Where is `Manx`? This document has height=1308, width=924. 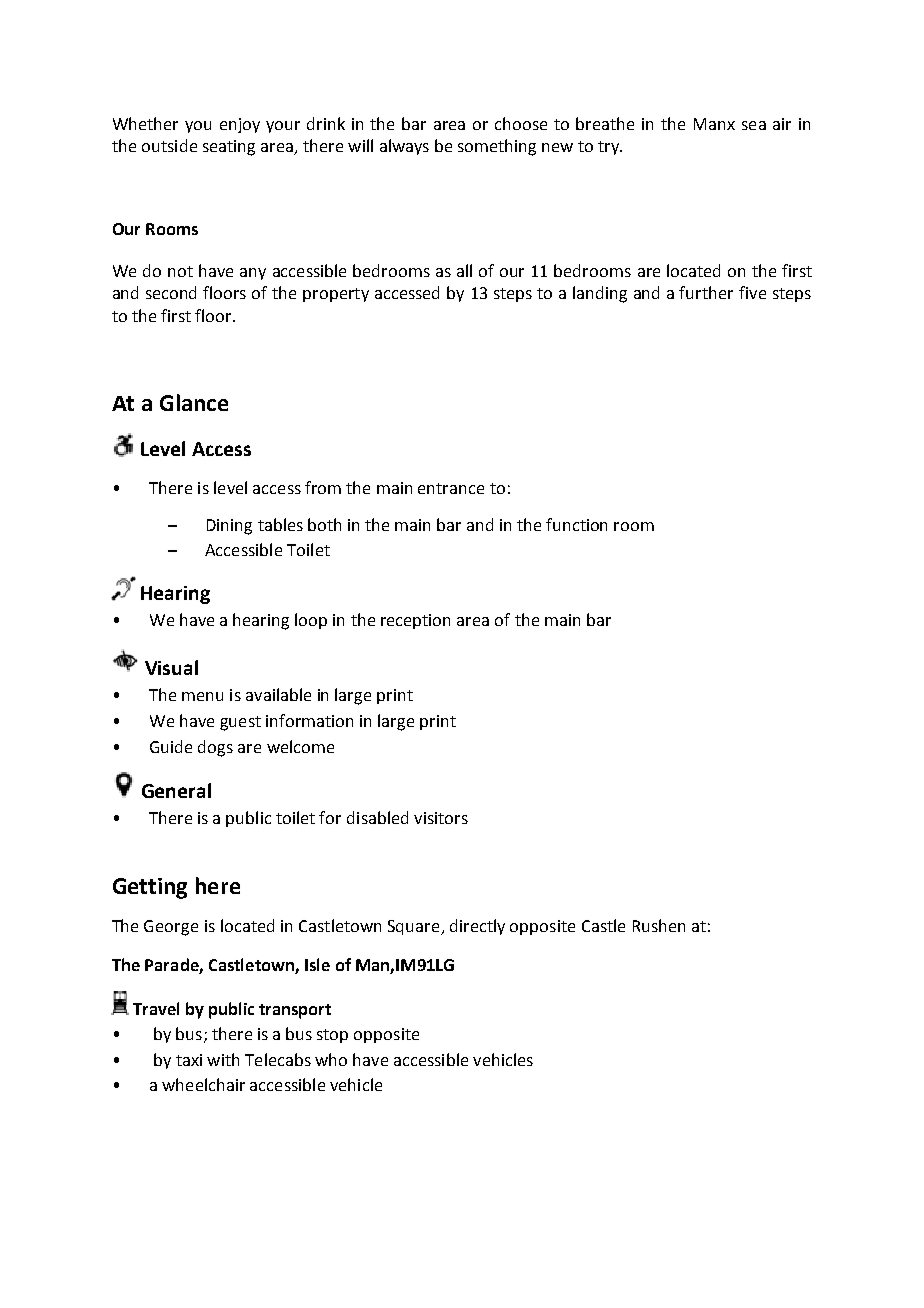 Manx is located at coordinates (714, 124).
